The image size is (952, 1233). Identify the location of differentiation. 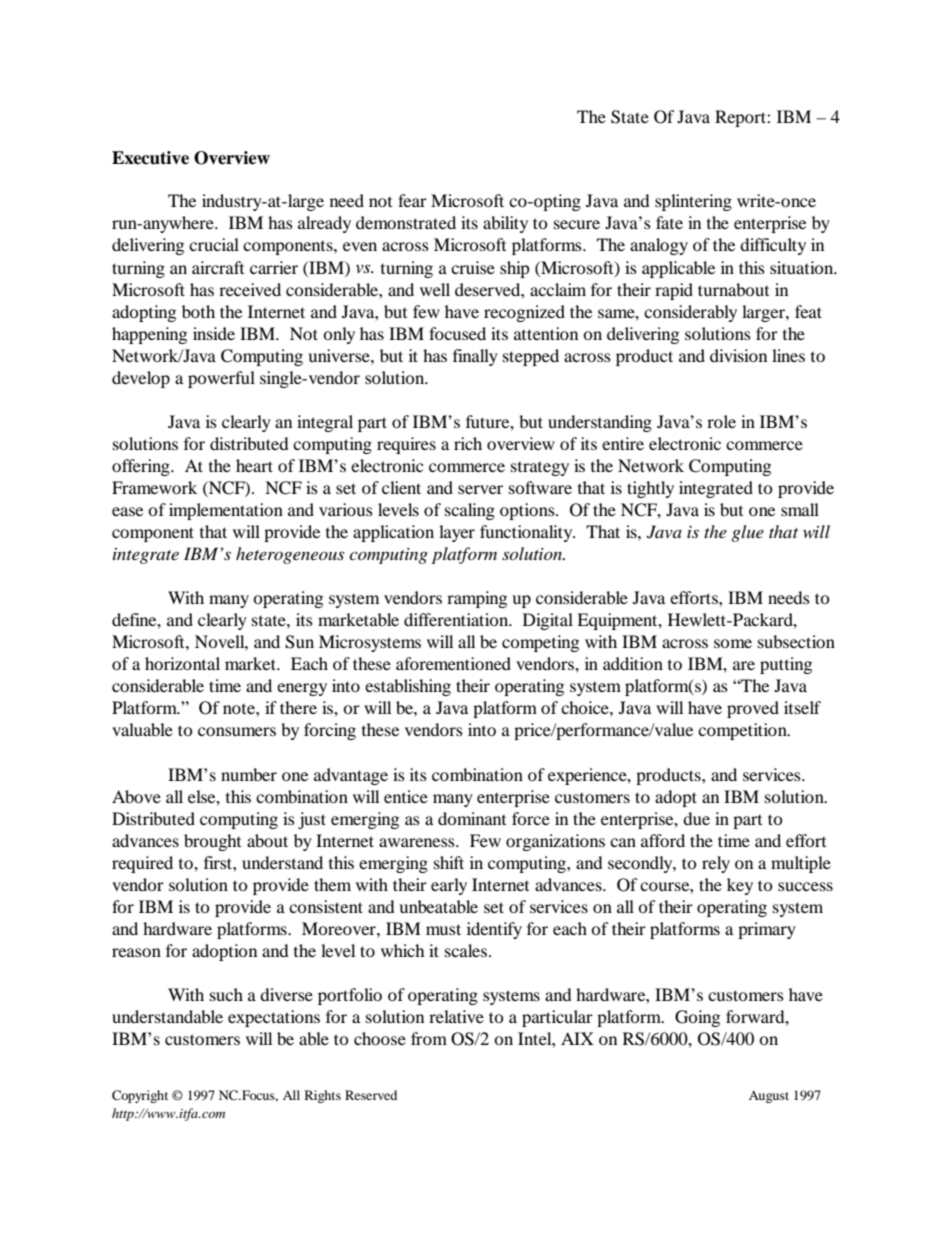
(457, 619).
